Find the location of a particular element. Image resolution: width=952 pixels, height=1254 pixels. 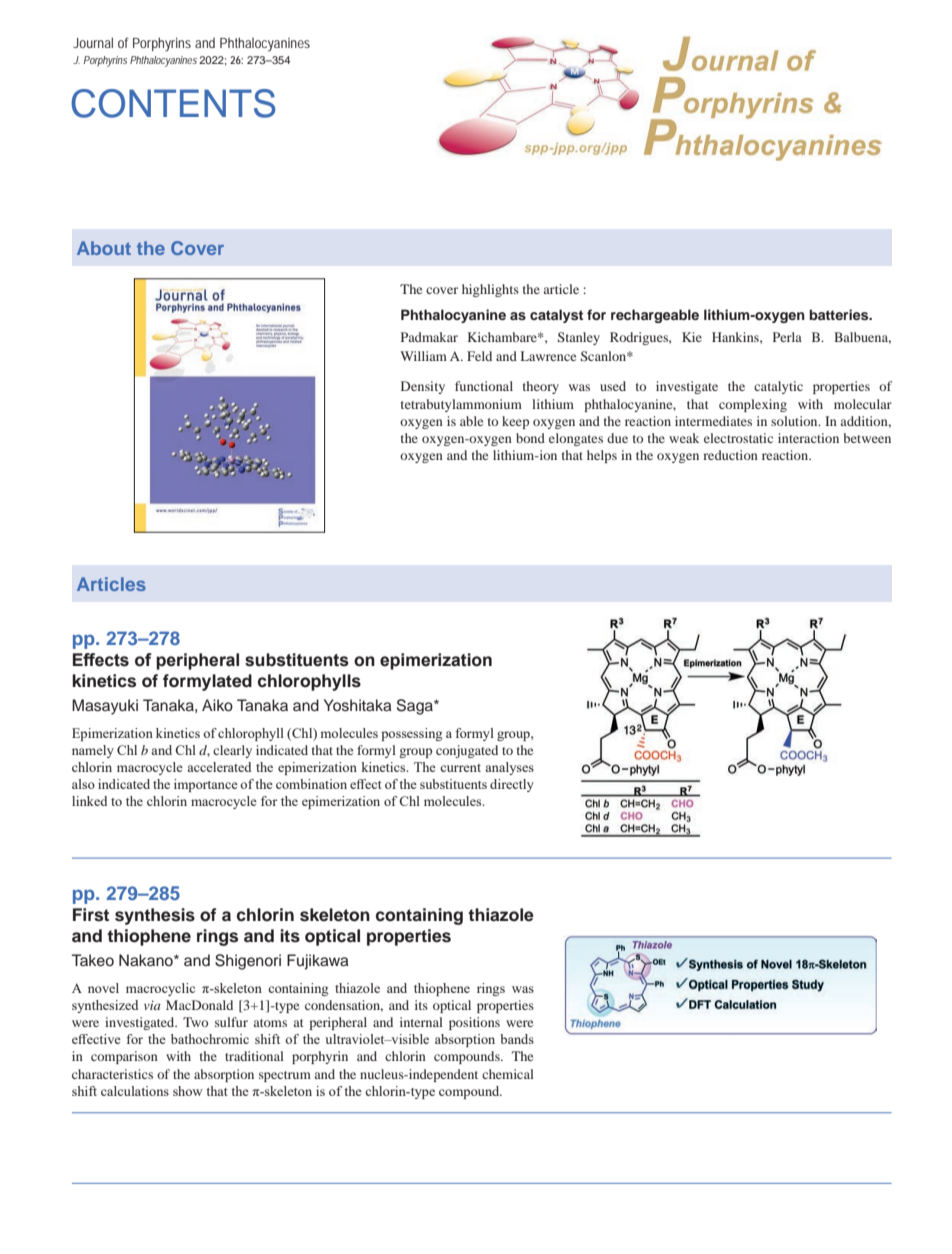

show is located at coordinates (188, 1091).
